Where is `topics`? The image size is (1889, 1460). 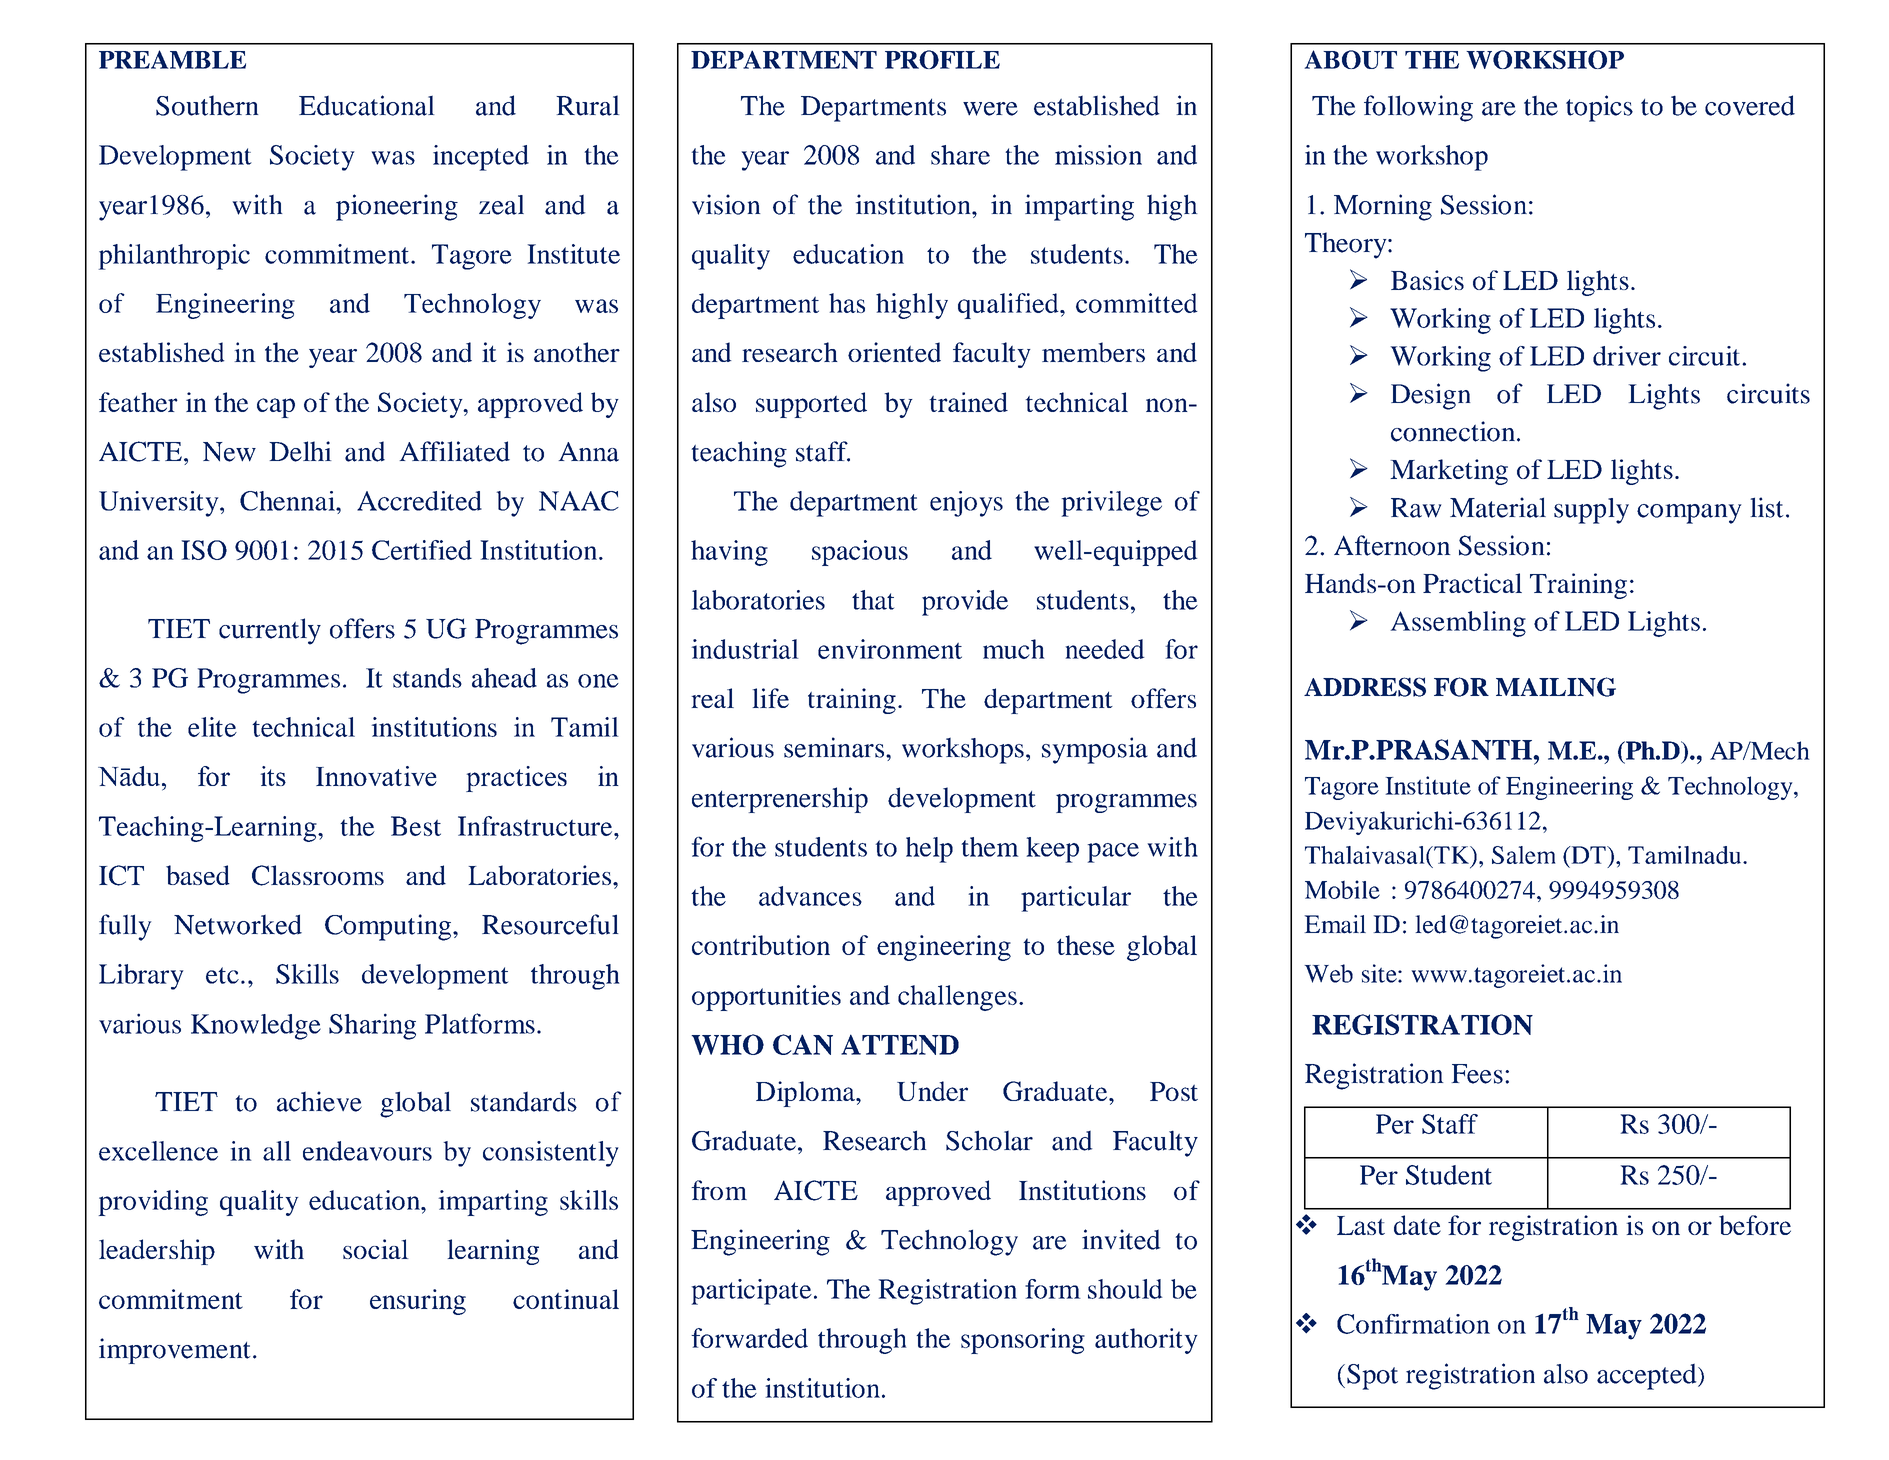
topics is located at coordinates (1599, 108).
